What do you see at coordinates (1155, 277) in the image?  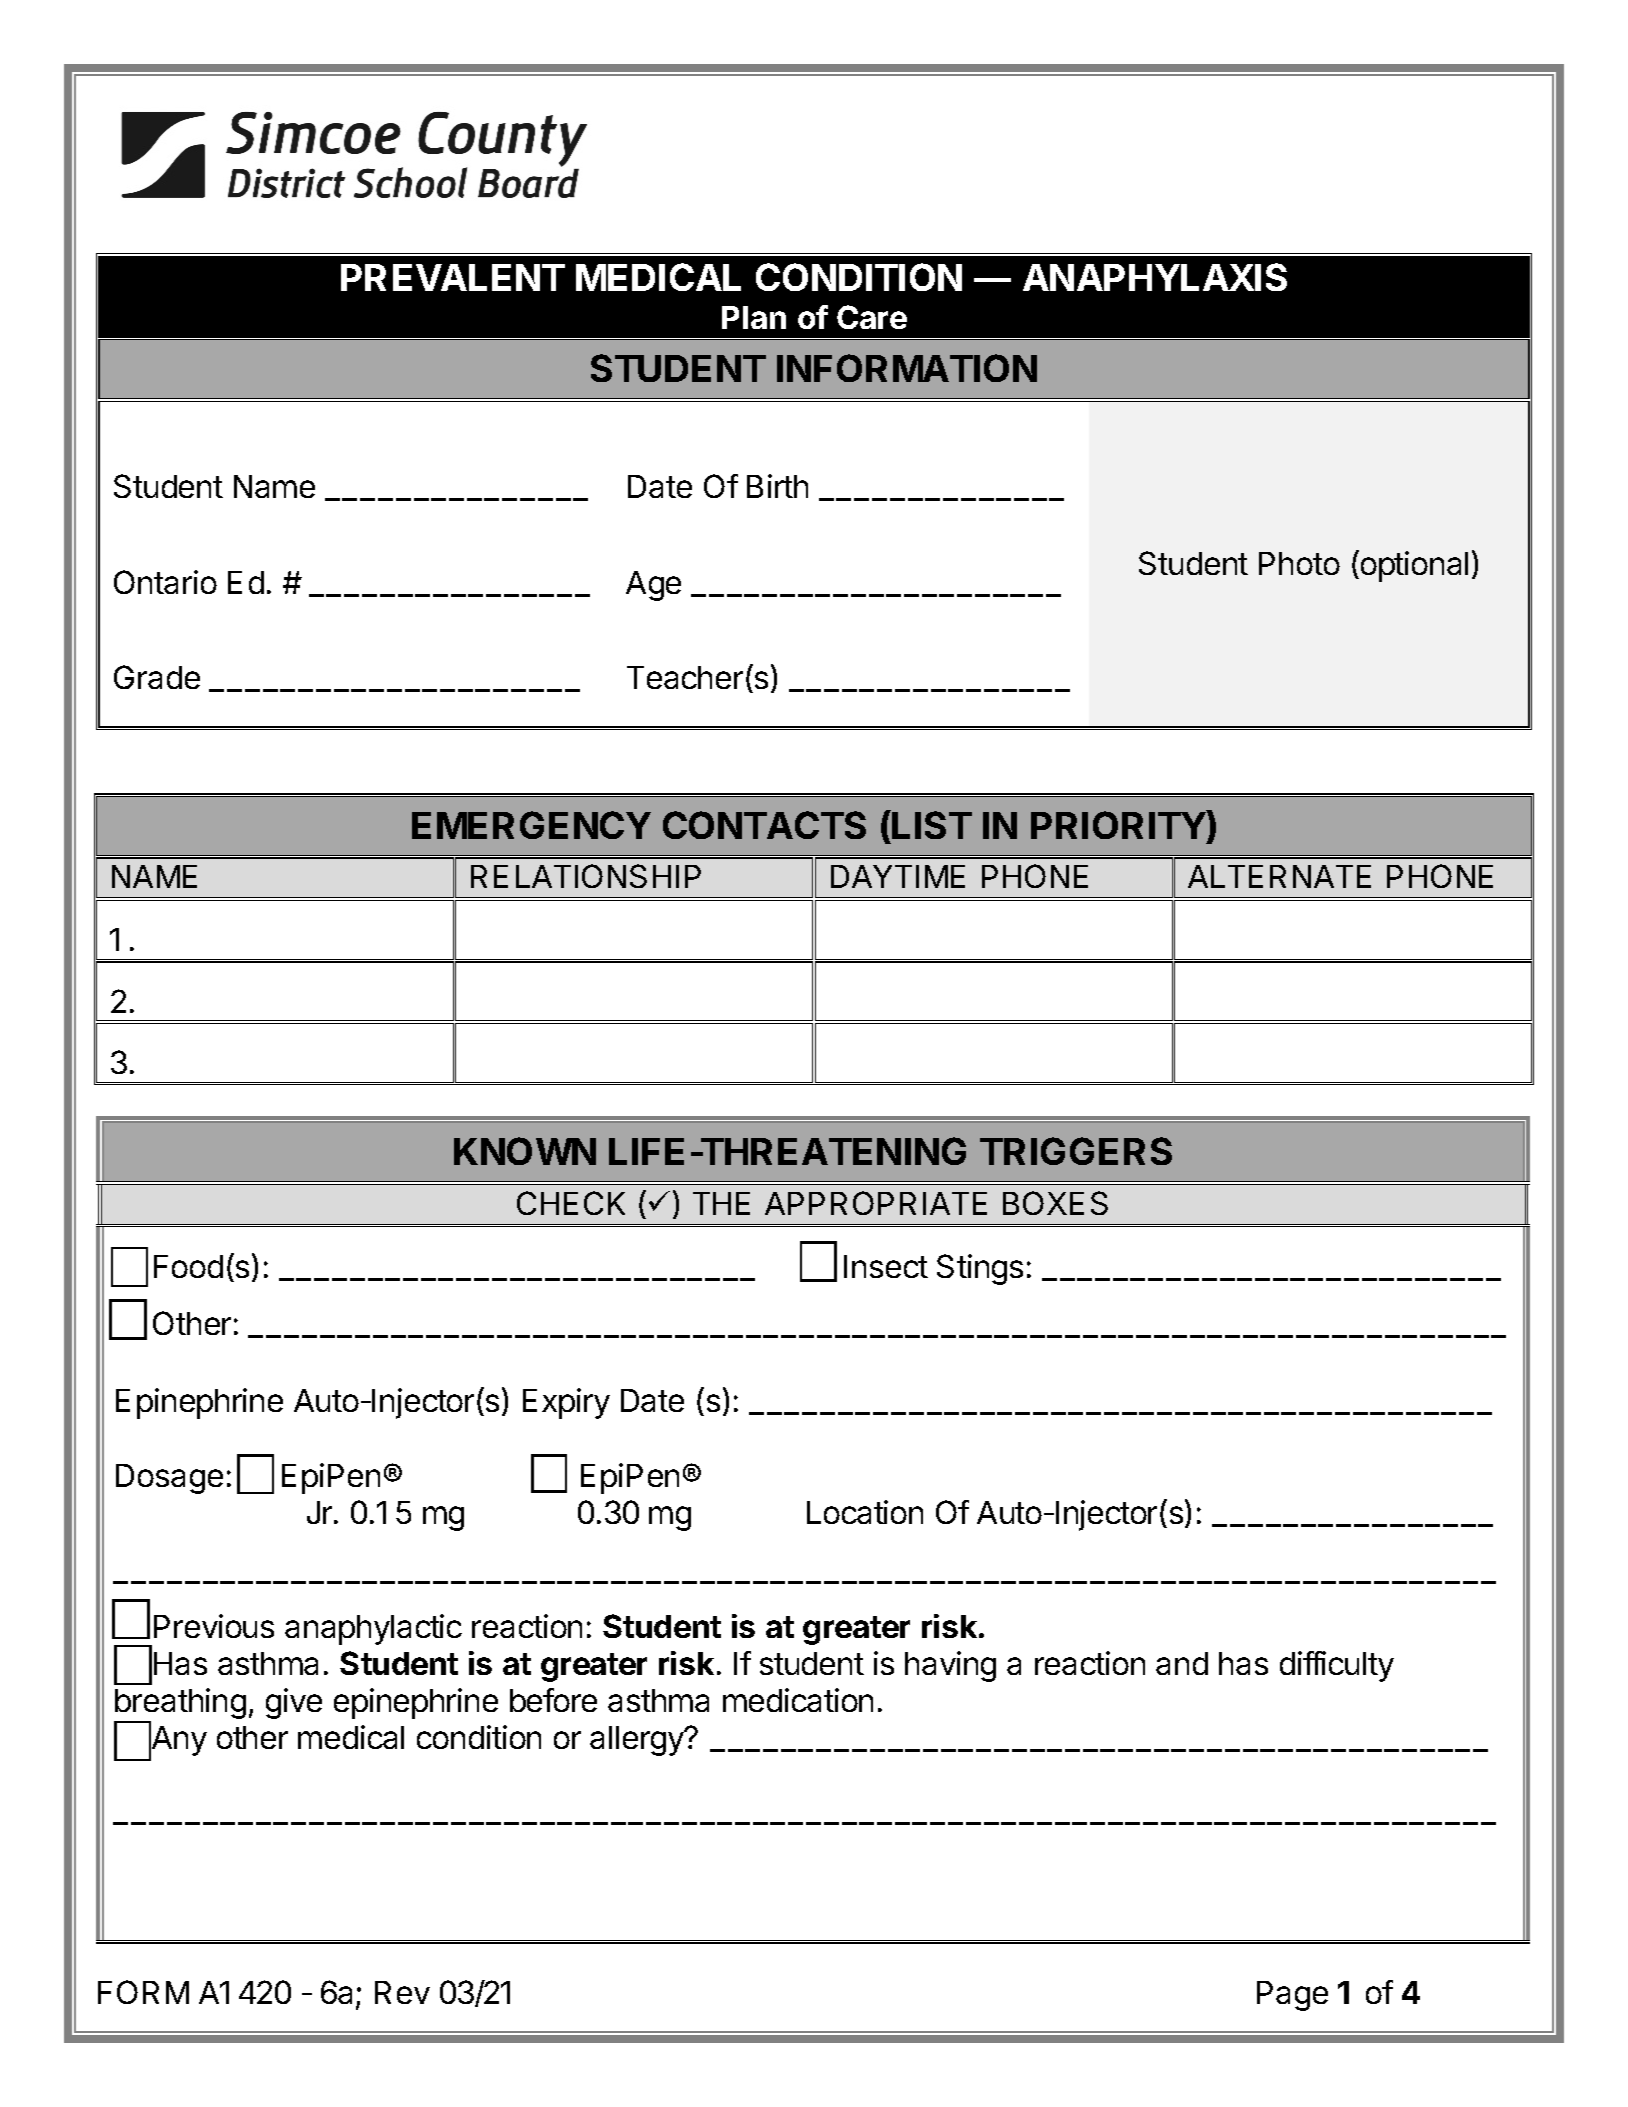 I see `ANAPHYLAXIS` at bounding box center [1155, 277].
